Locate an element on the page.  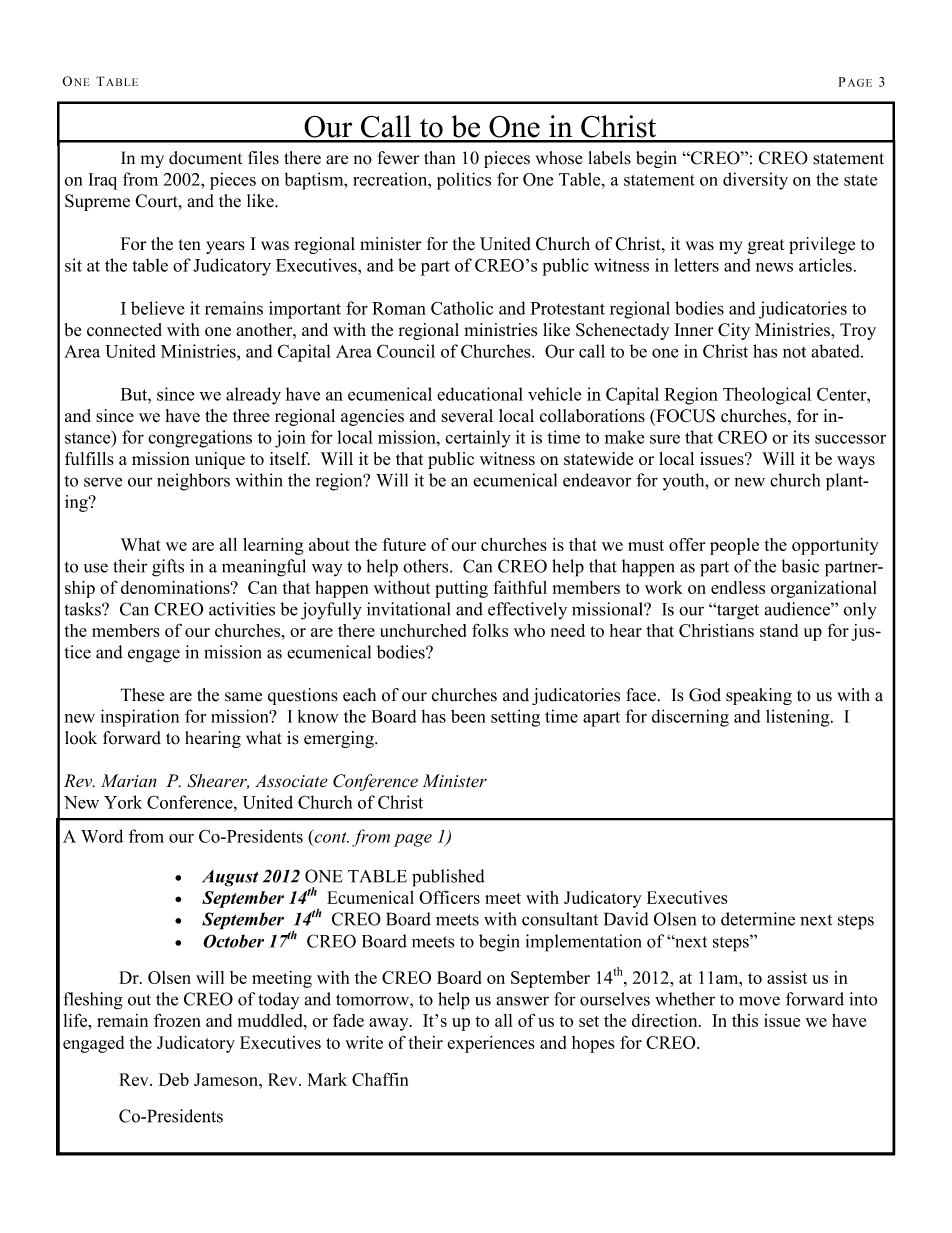
politics is located at coordinates (464, 181).
